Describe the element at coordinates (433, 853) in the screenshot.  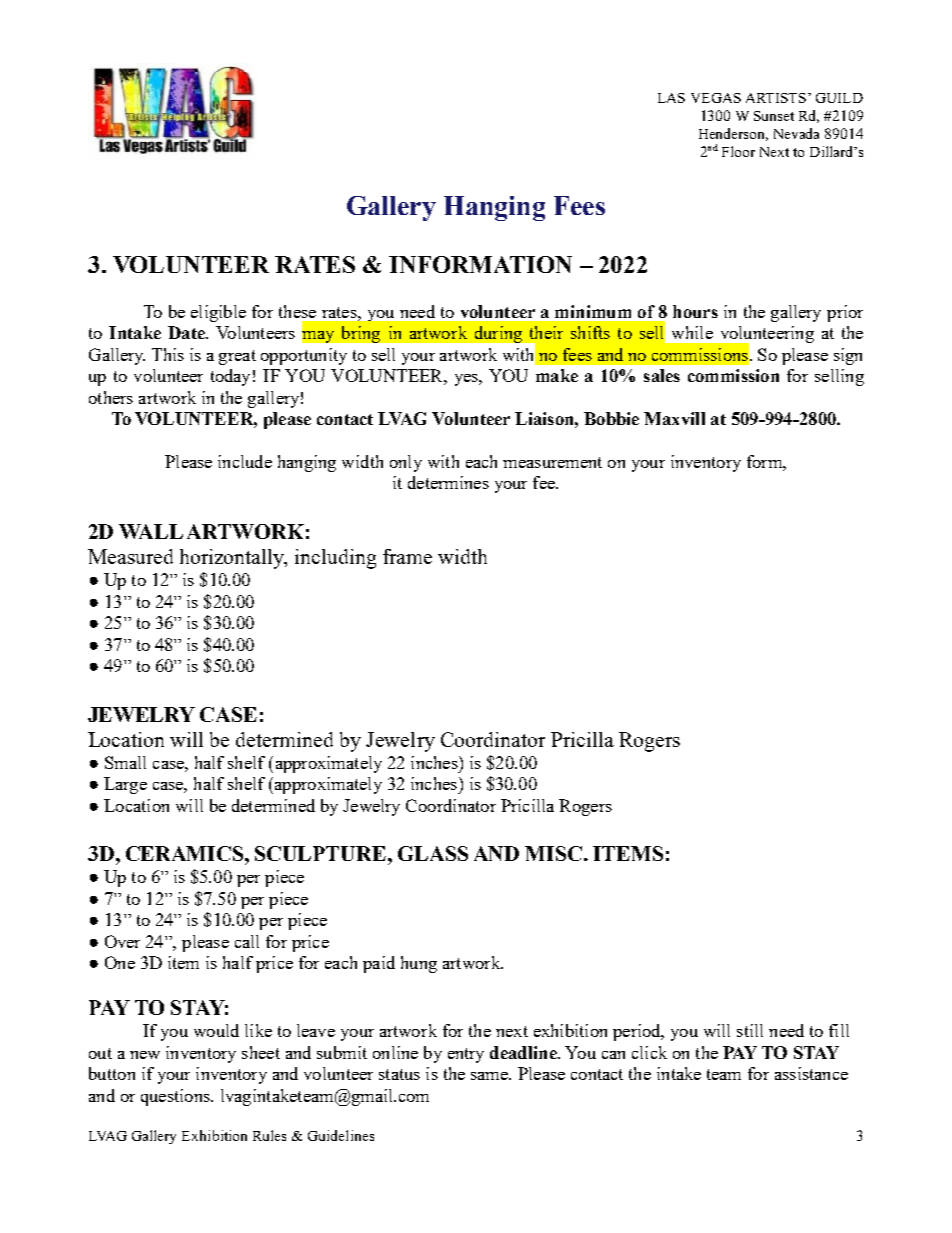
I see `GLASS` at that location.
